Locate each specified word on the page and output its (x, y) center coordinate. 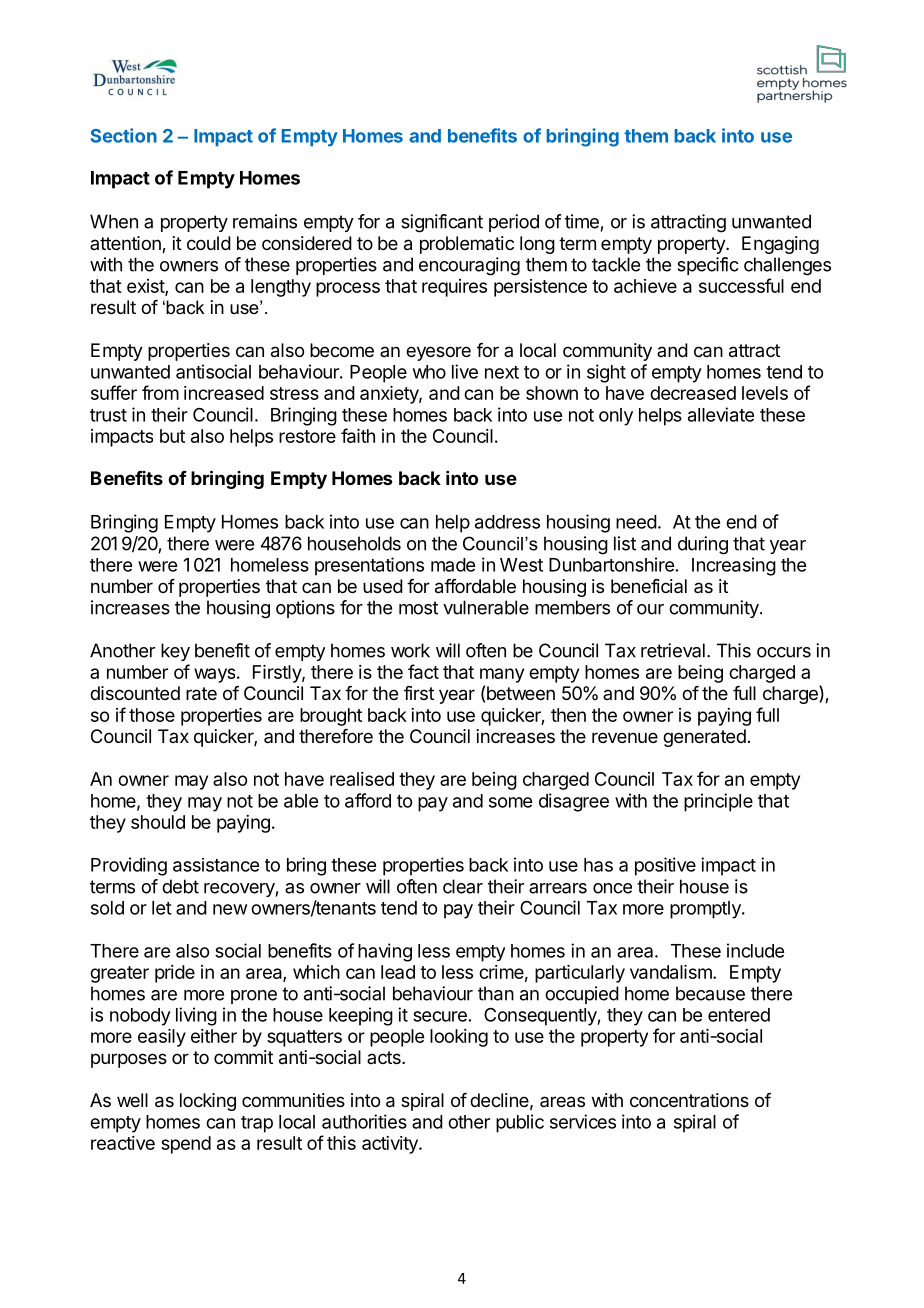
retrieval (673, 650)
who (429, 372)
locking (208, 1102)
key (175, 652)
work (410, 650)
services (583, 1121)
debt (180, 886)
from (160, 392)
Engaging (780, 245)
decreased (693, 393)
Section (124, 135)
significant (442, 223)
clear (463, 886)
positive (665, 866)
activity (391, 1145)
